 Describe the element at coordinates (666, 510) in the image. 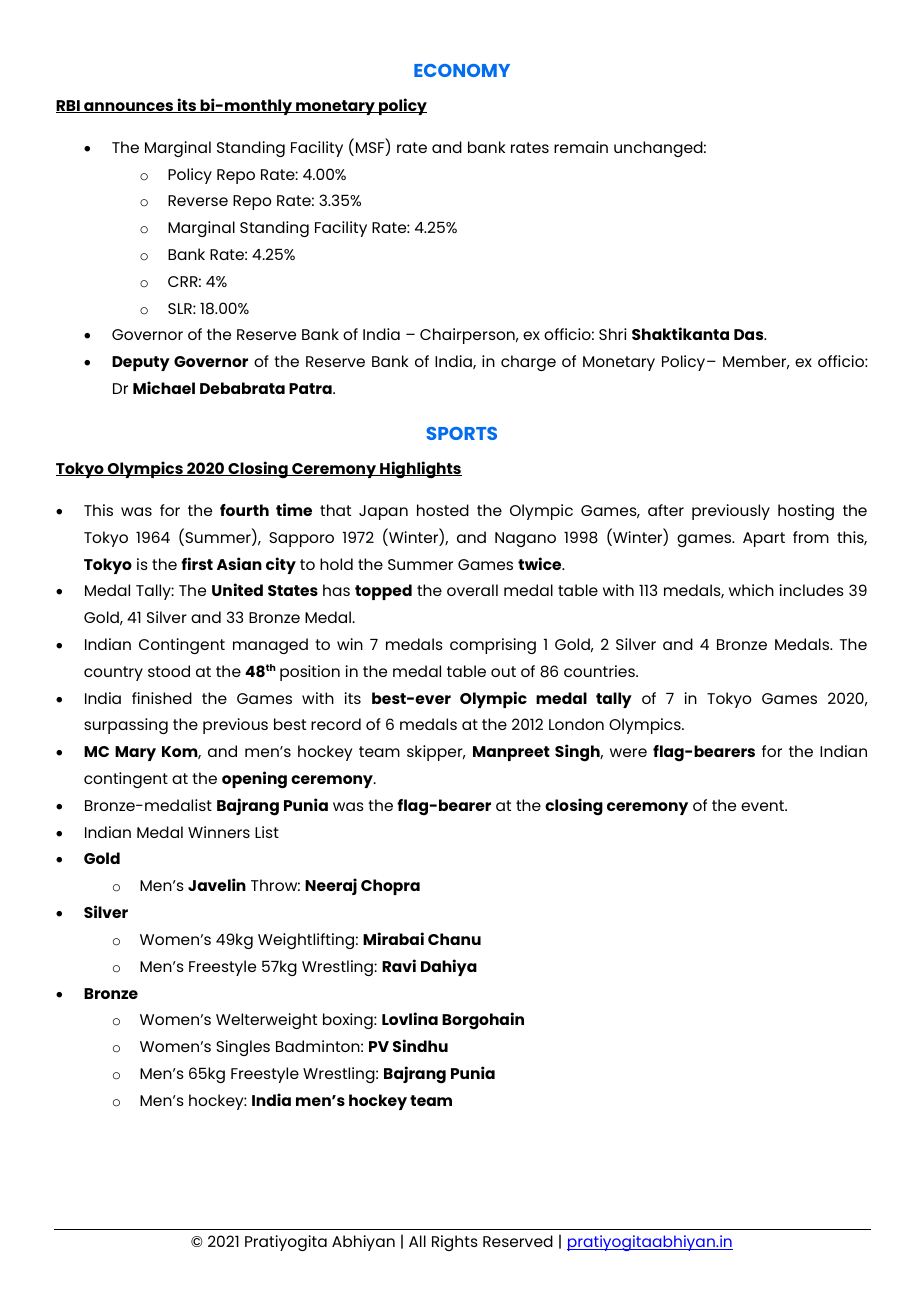

I see `after` at that location.
